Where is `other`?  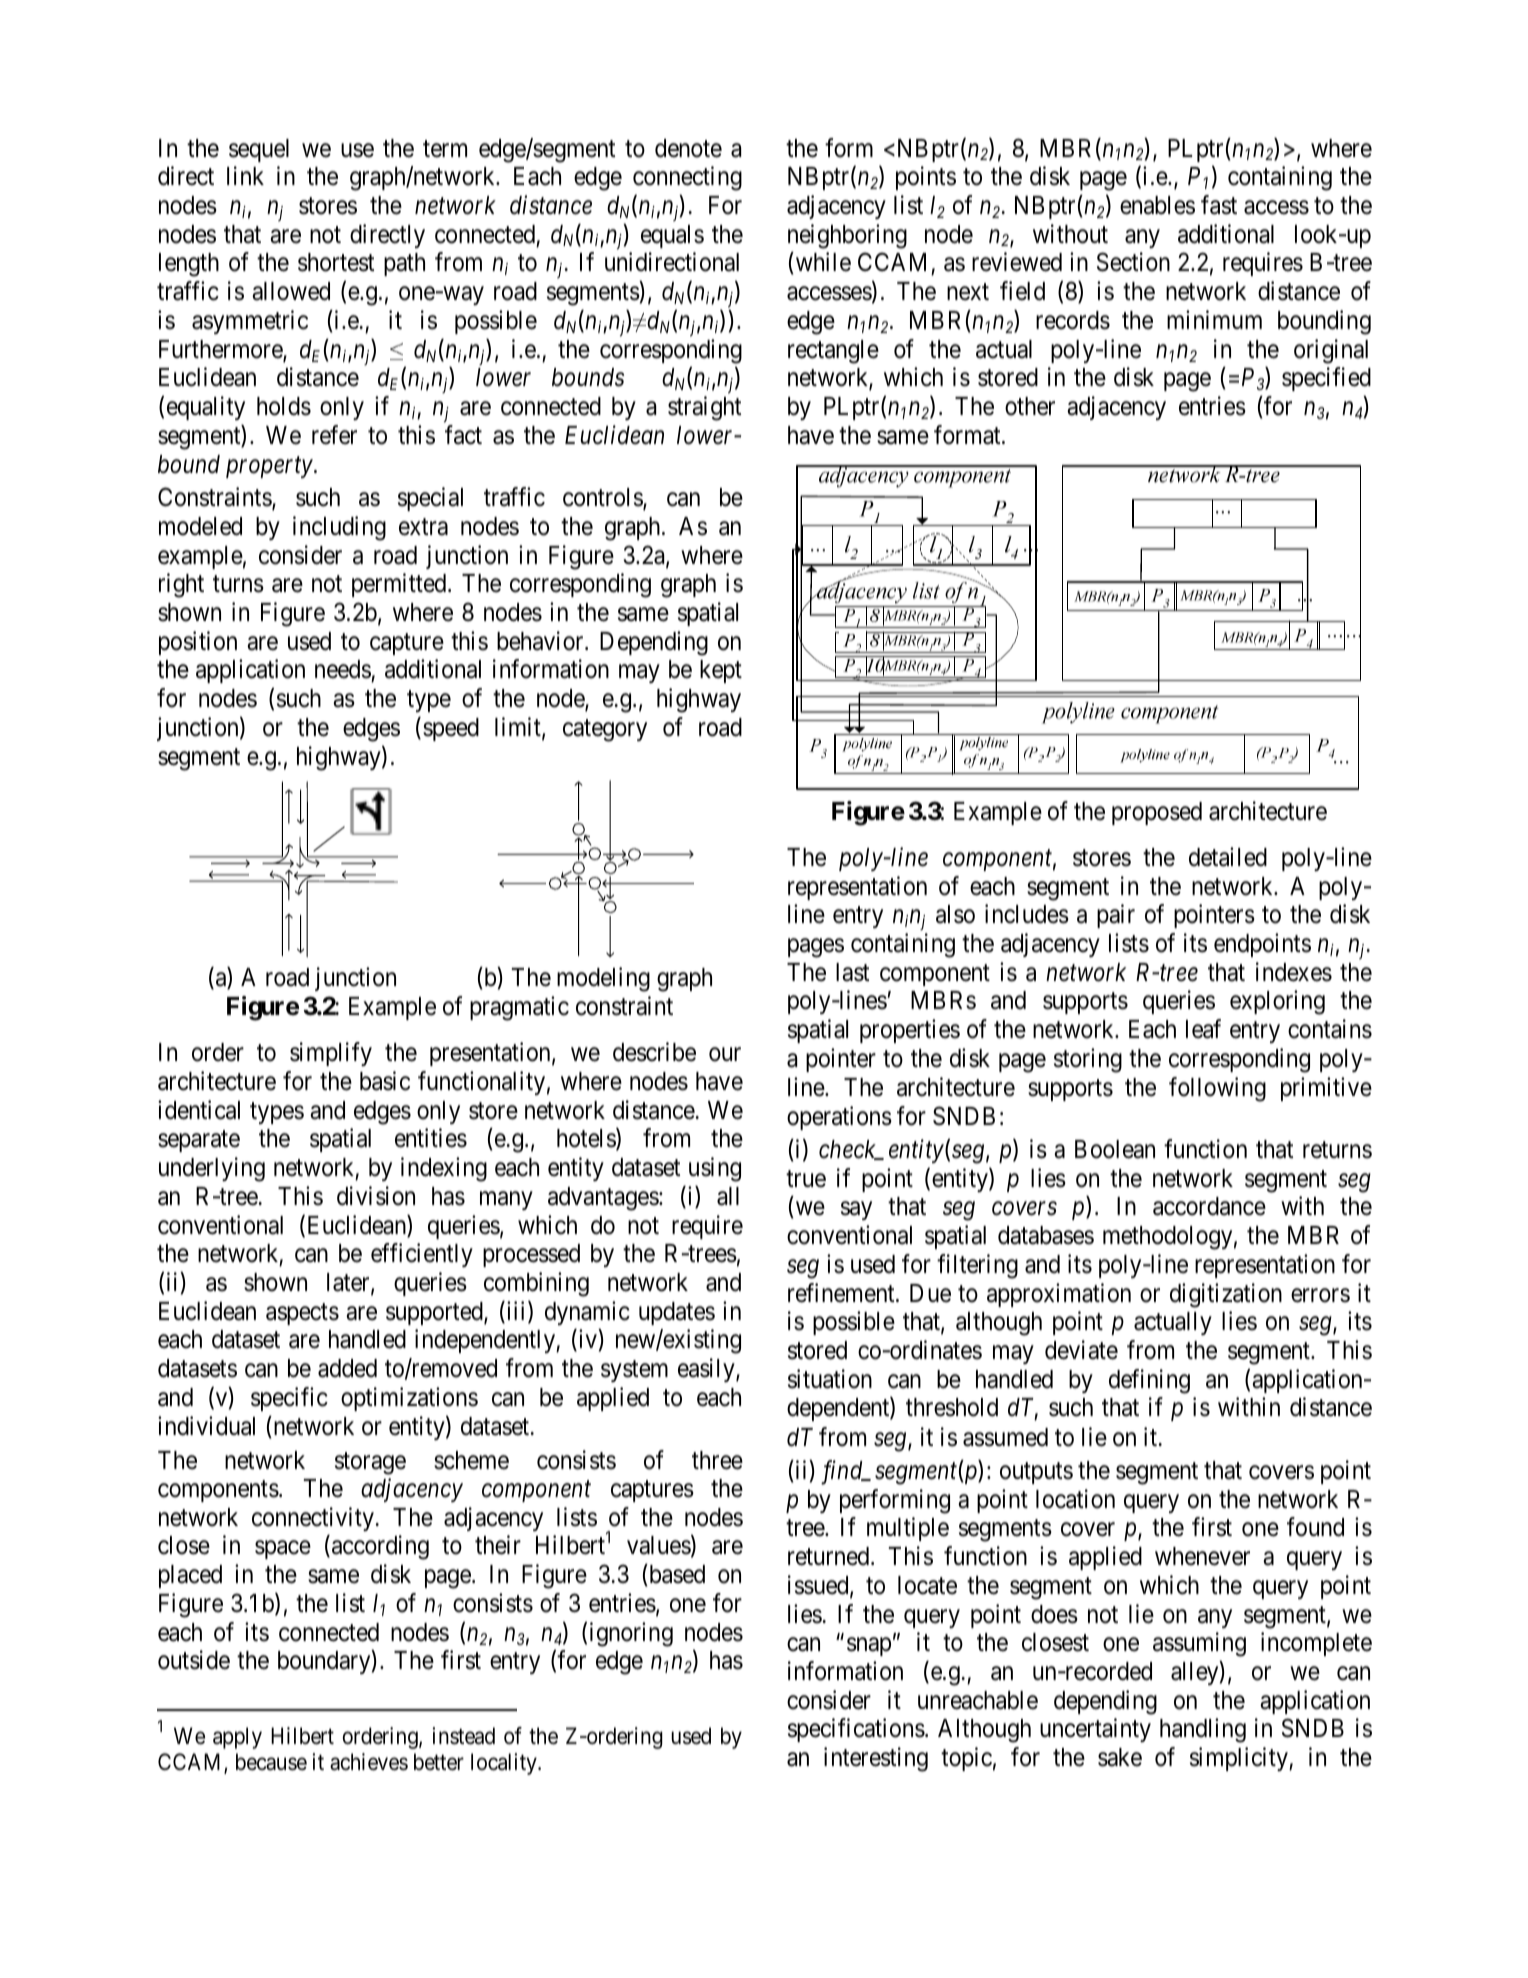 other is located at coordinates (1030, 406).
